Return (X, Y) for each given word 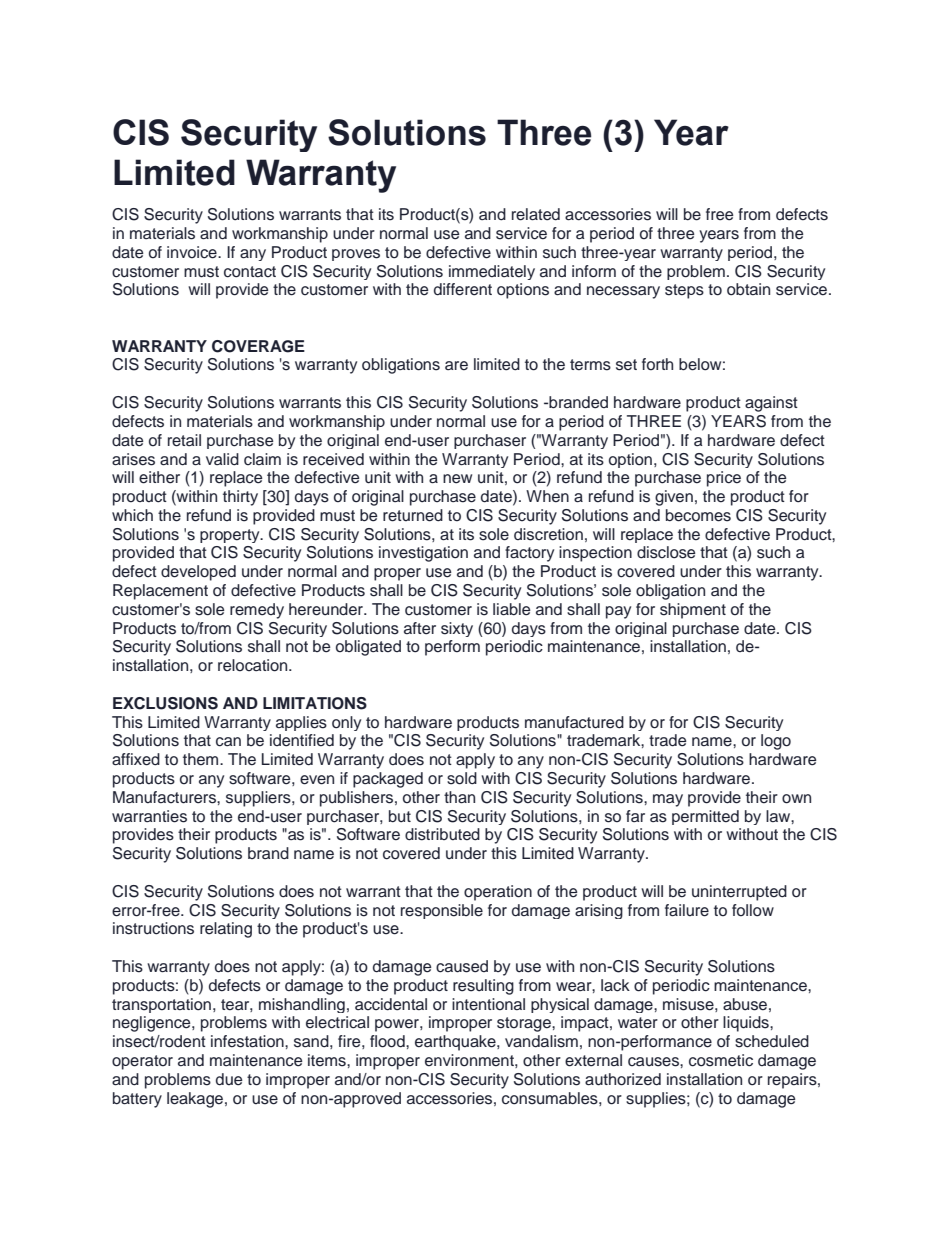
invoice (193, 252)
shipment (693, 611)
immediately (492, 272)
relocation (254, 665)
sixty (457, 629)
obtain (748, 289)
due (229, 1079)
